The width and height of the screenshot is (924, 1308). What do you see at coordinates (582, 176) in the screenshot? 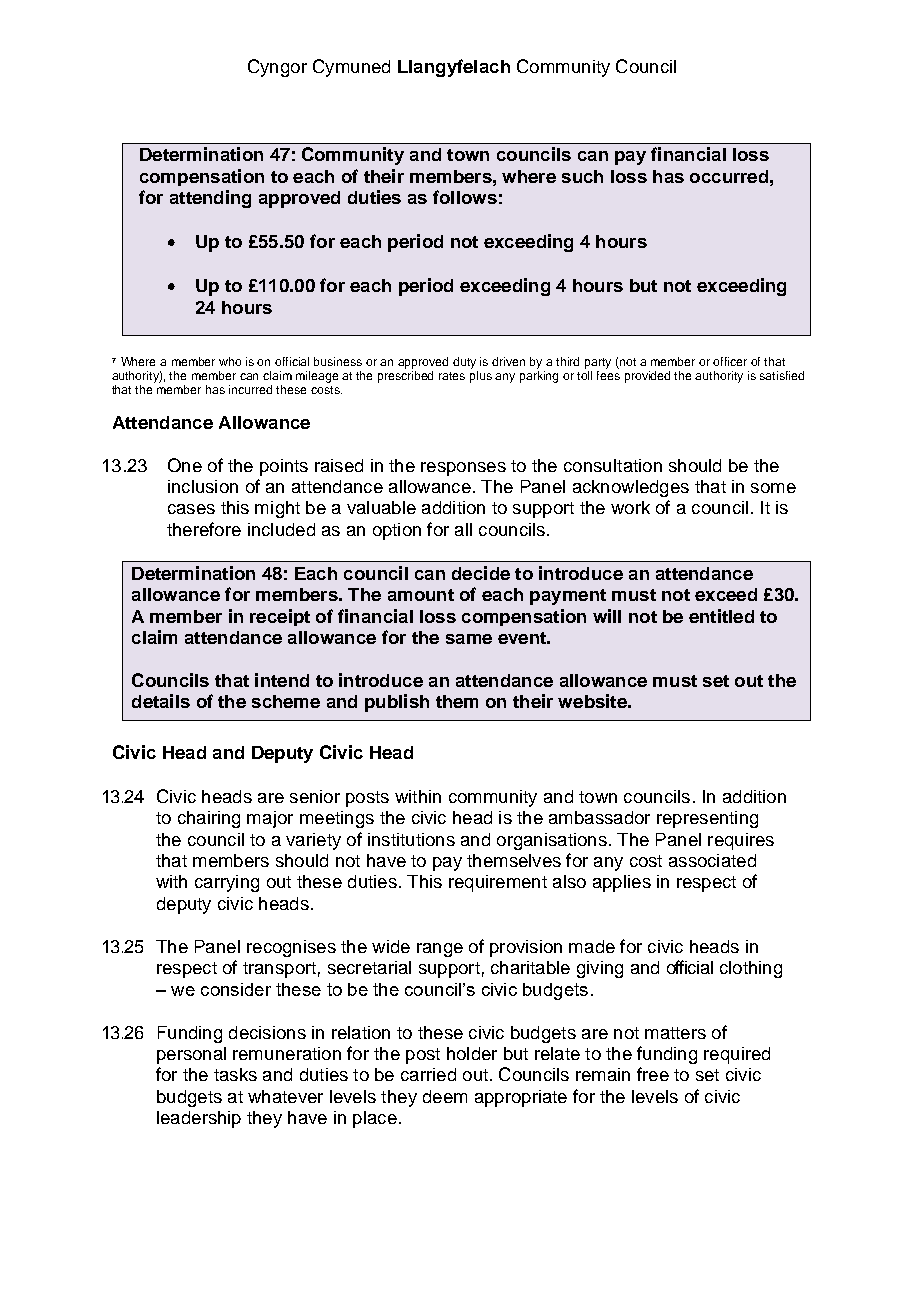
I see `such` at bounding box center [582, 176].
